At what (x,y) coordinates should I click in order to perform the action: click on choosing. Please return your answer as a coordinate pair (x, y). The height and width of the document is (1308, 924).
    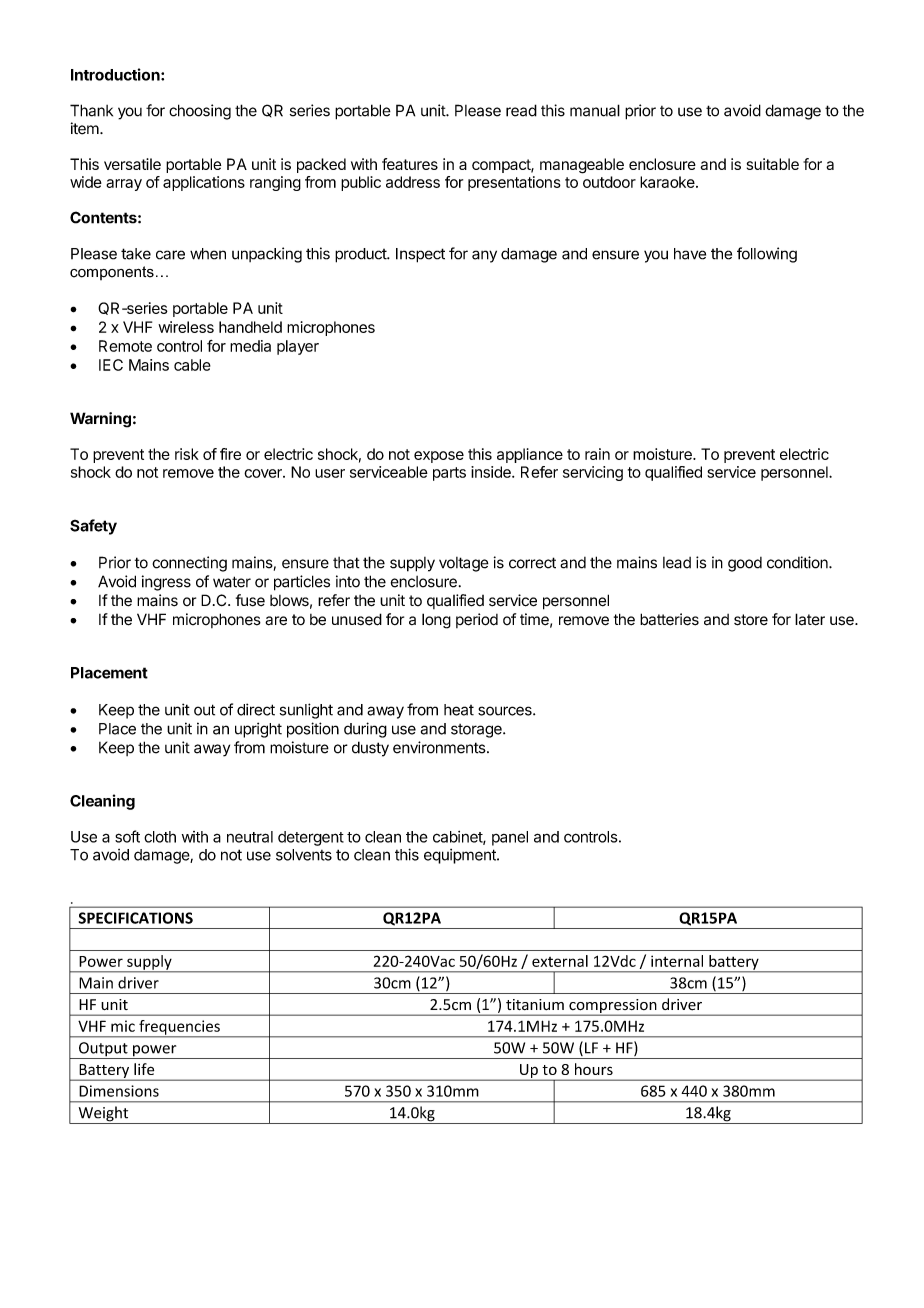
    Looking at the image, I should click on (200, 112).
